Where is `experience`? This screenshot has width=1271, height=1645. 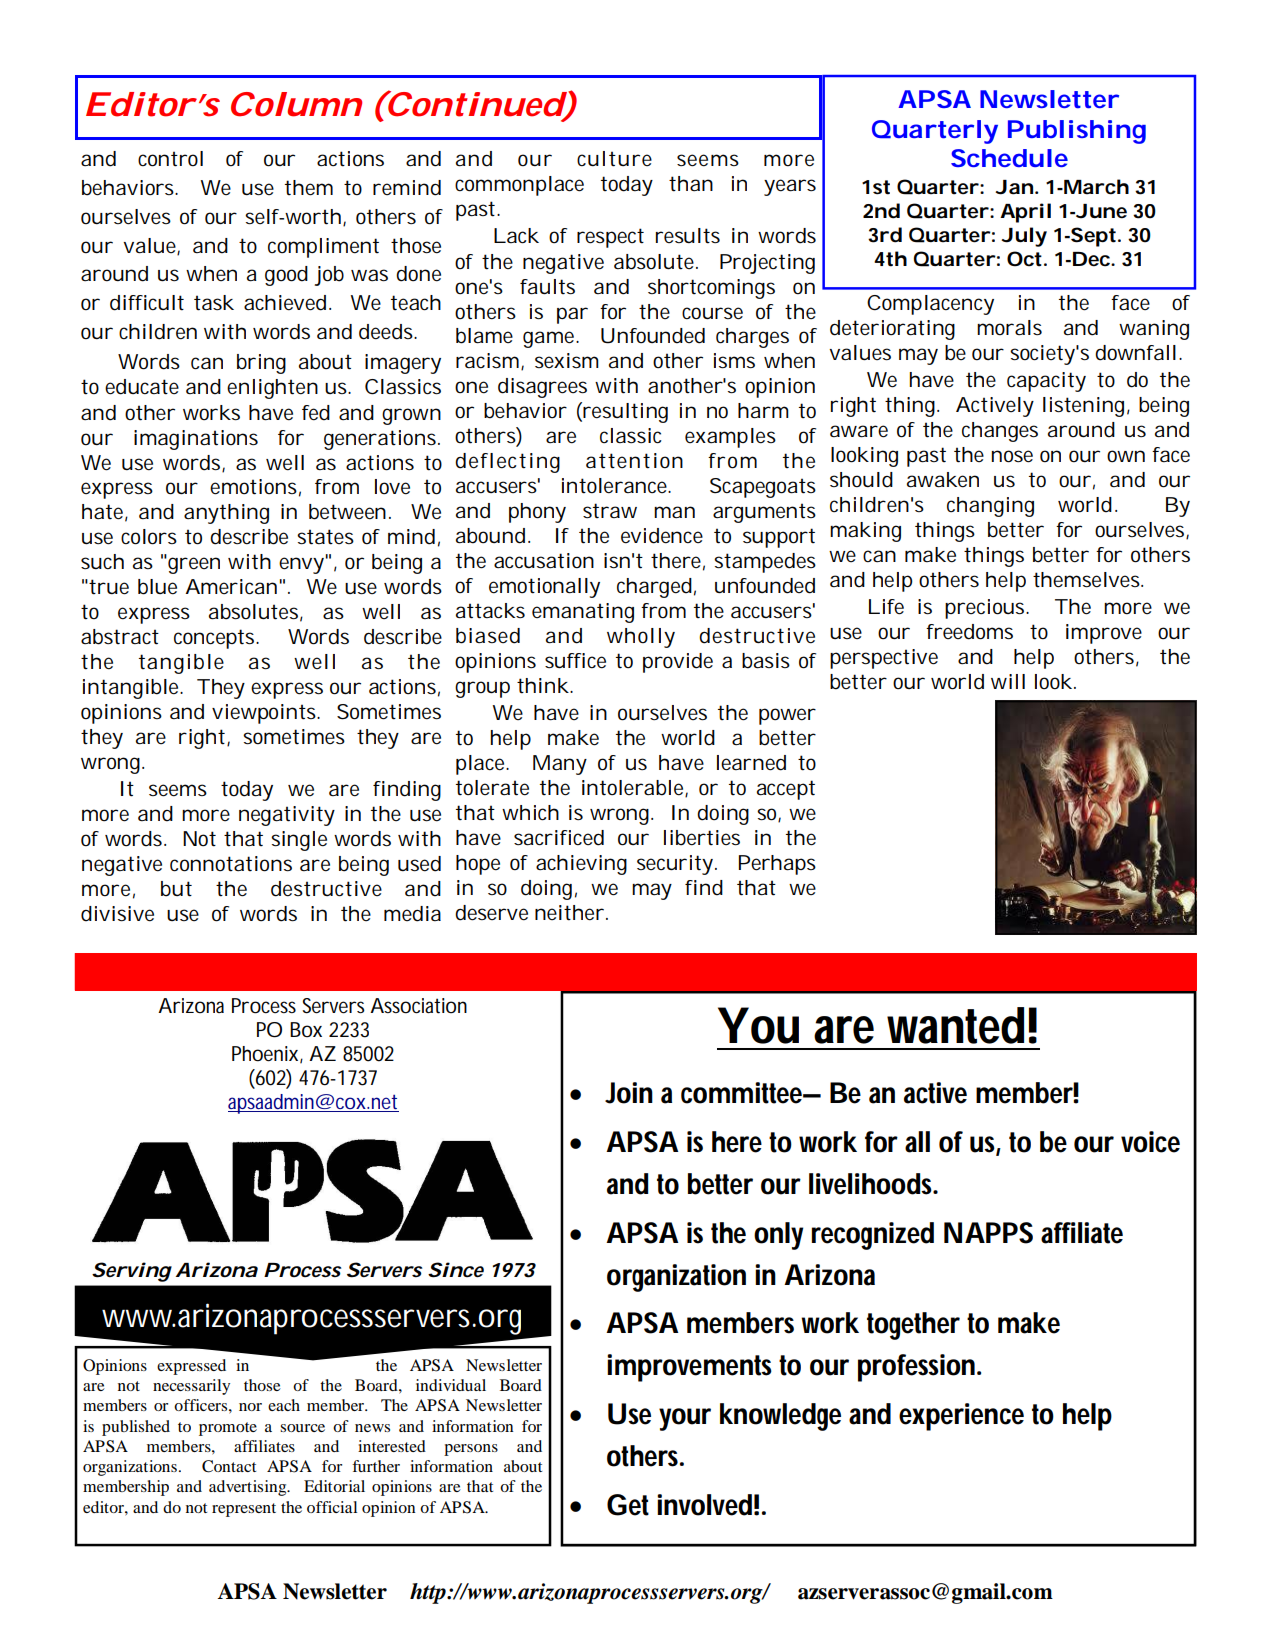 experience is located at coordinates (961, 1417).
